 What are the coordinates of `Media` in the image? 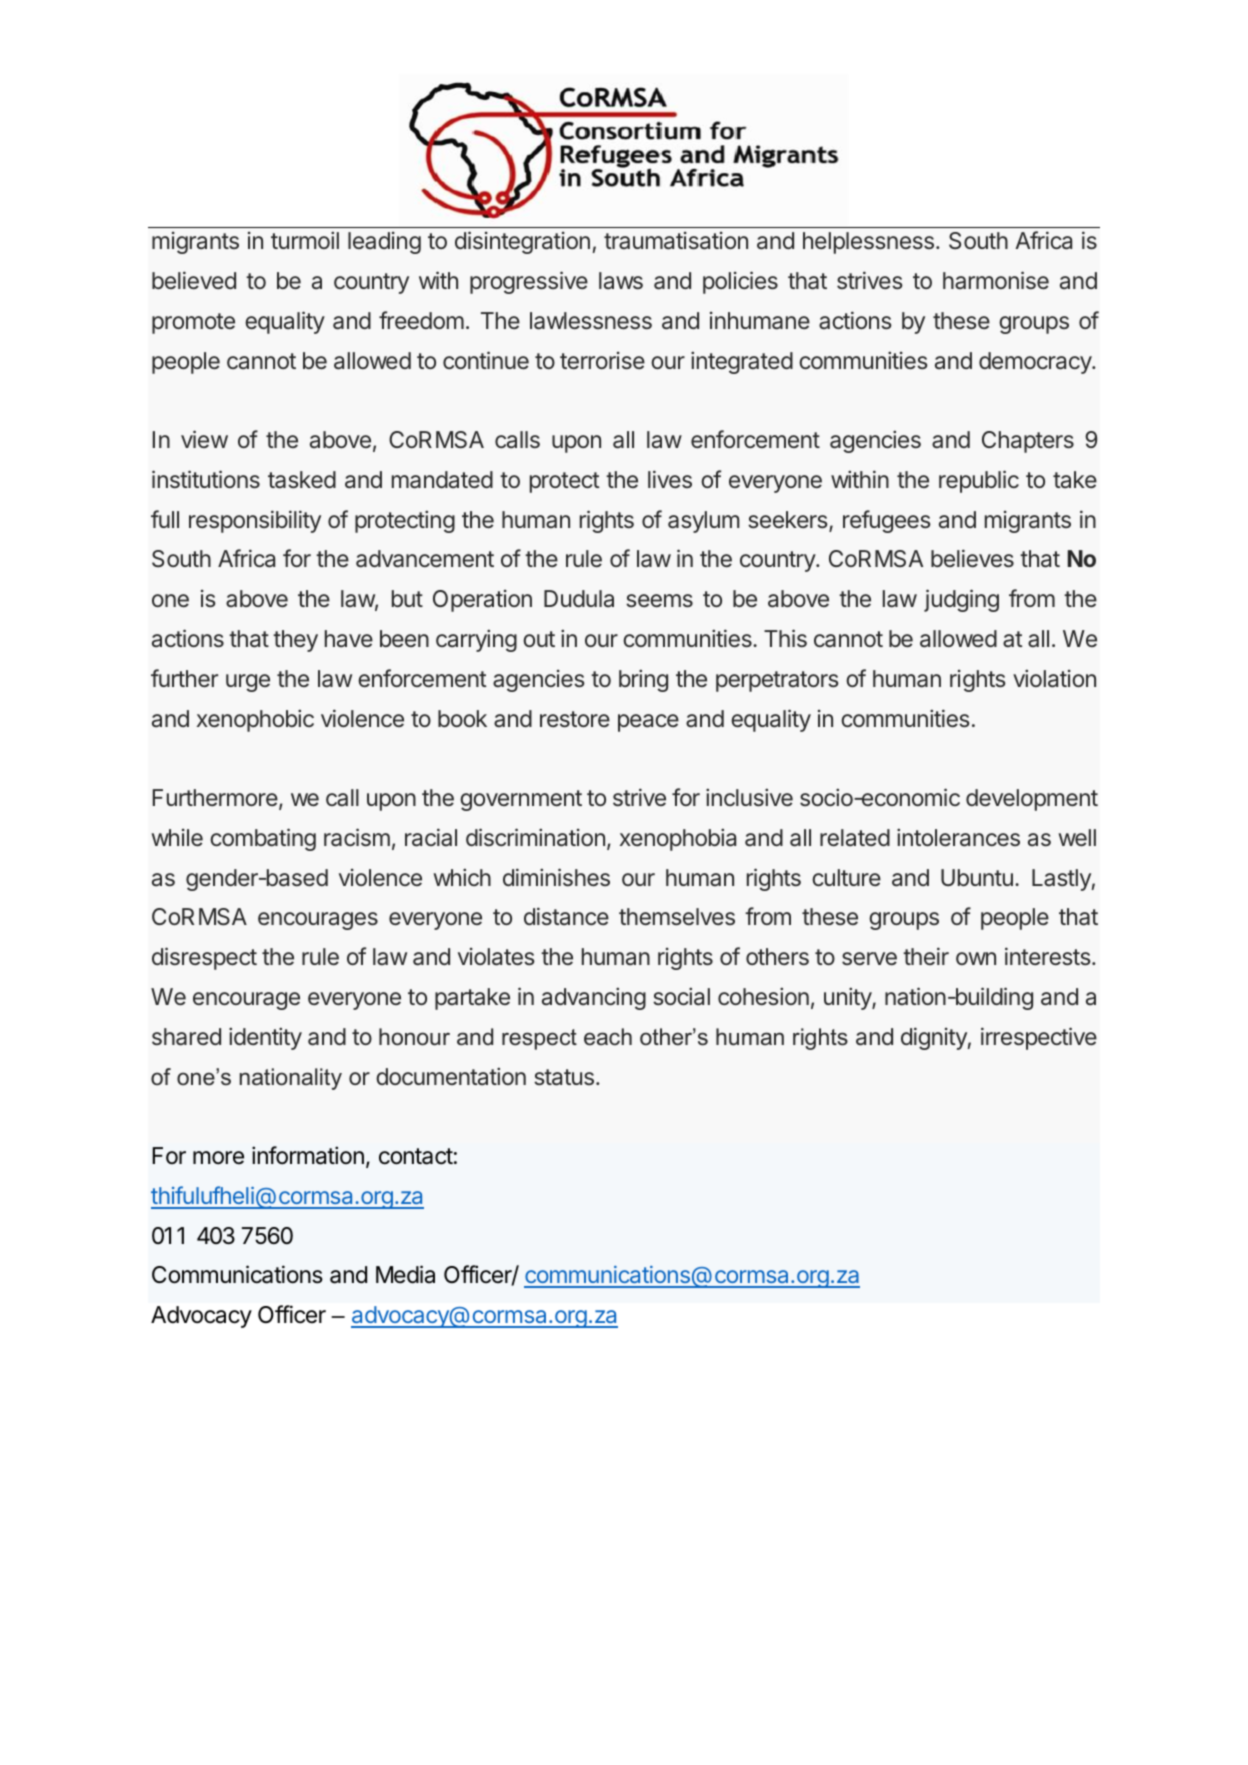 It's located at (405, 1274).
